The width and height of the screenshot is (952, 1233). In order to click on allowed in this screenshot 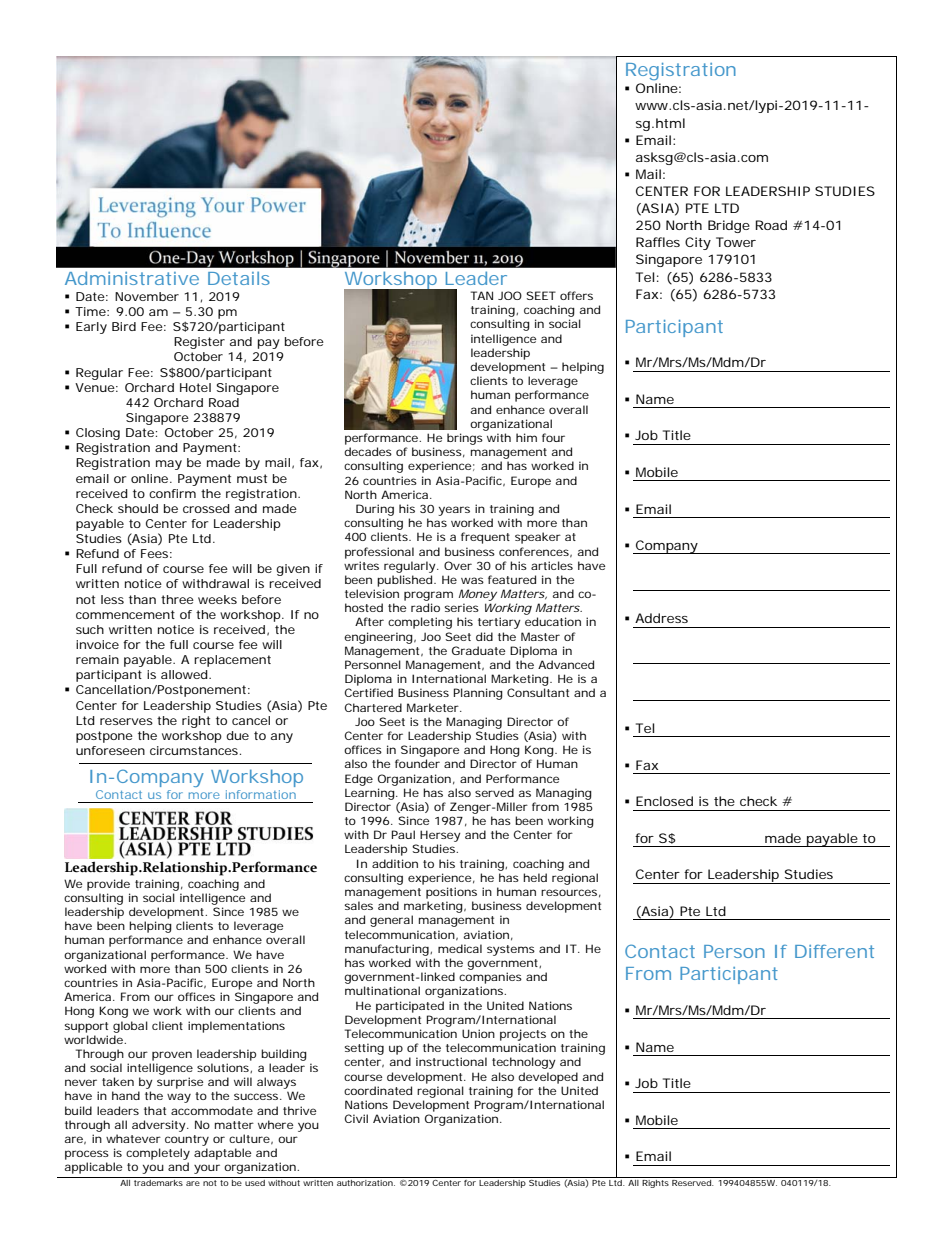, I will do `click(184, 674)`.
